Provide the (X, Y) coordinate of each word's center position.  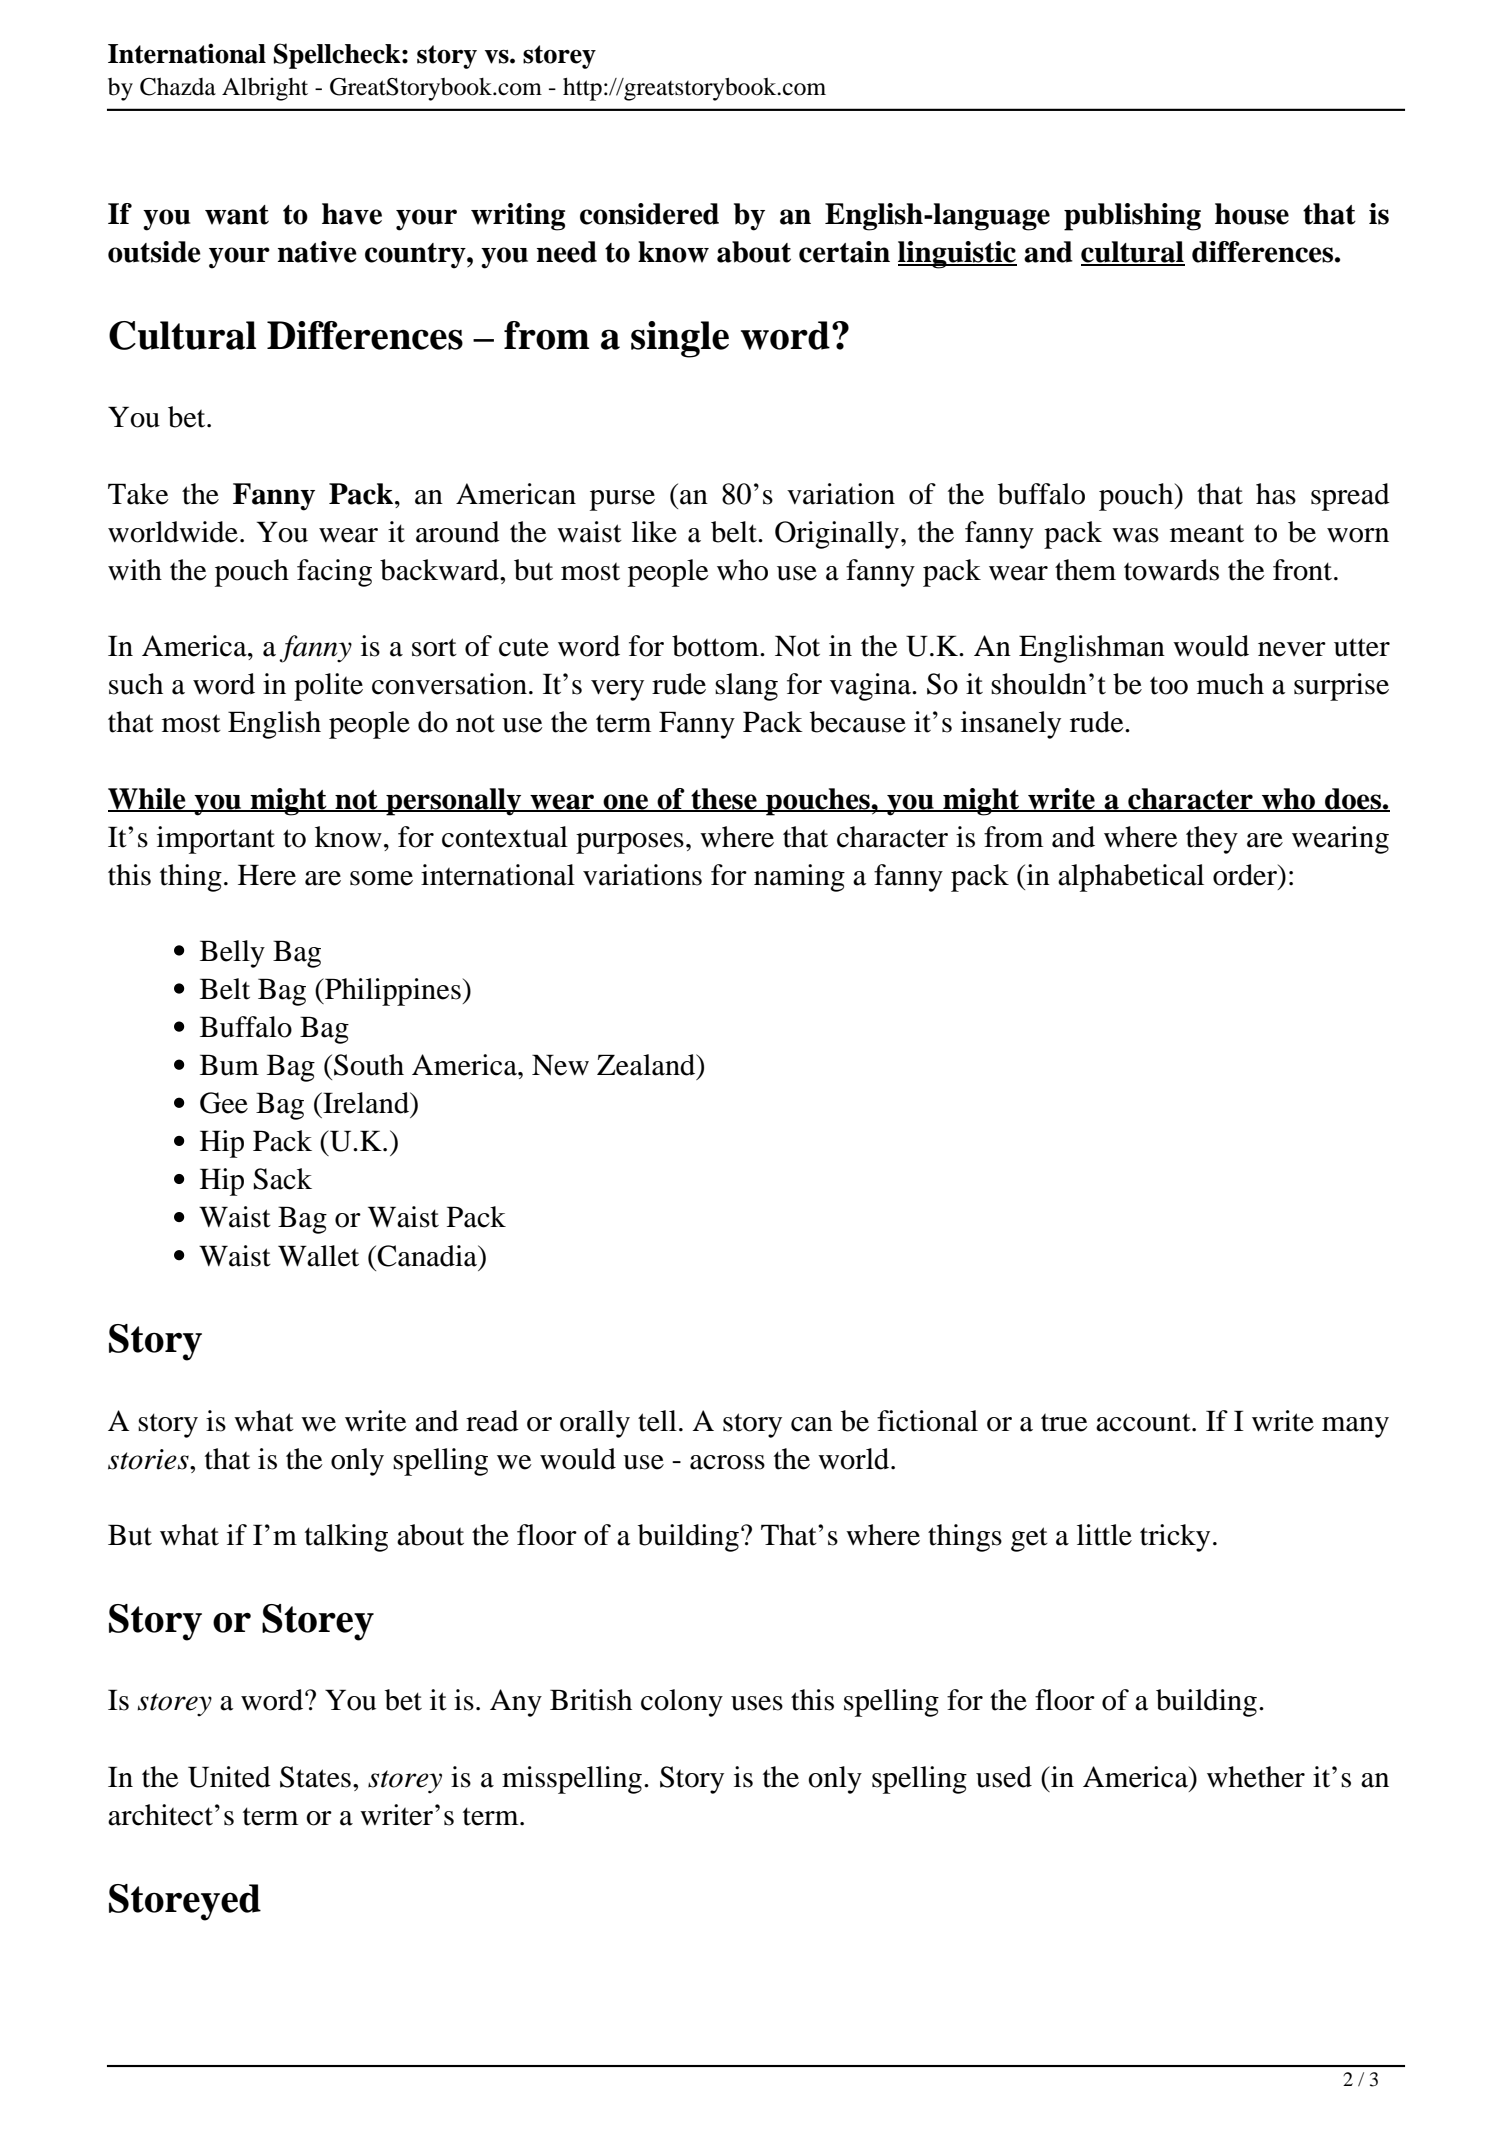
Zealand (647, 1065)
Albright (265, 89)
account (1144, 1422)
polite (328, 687)
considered (649, 214)
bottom (716, 646)
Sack (283, 1179)
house (1252, 214)
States (315, 1777)
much (1230, 684)
